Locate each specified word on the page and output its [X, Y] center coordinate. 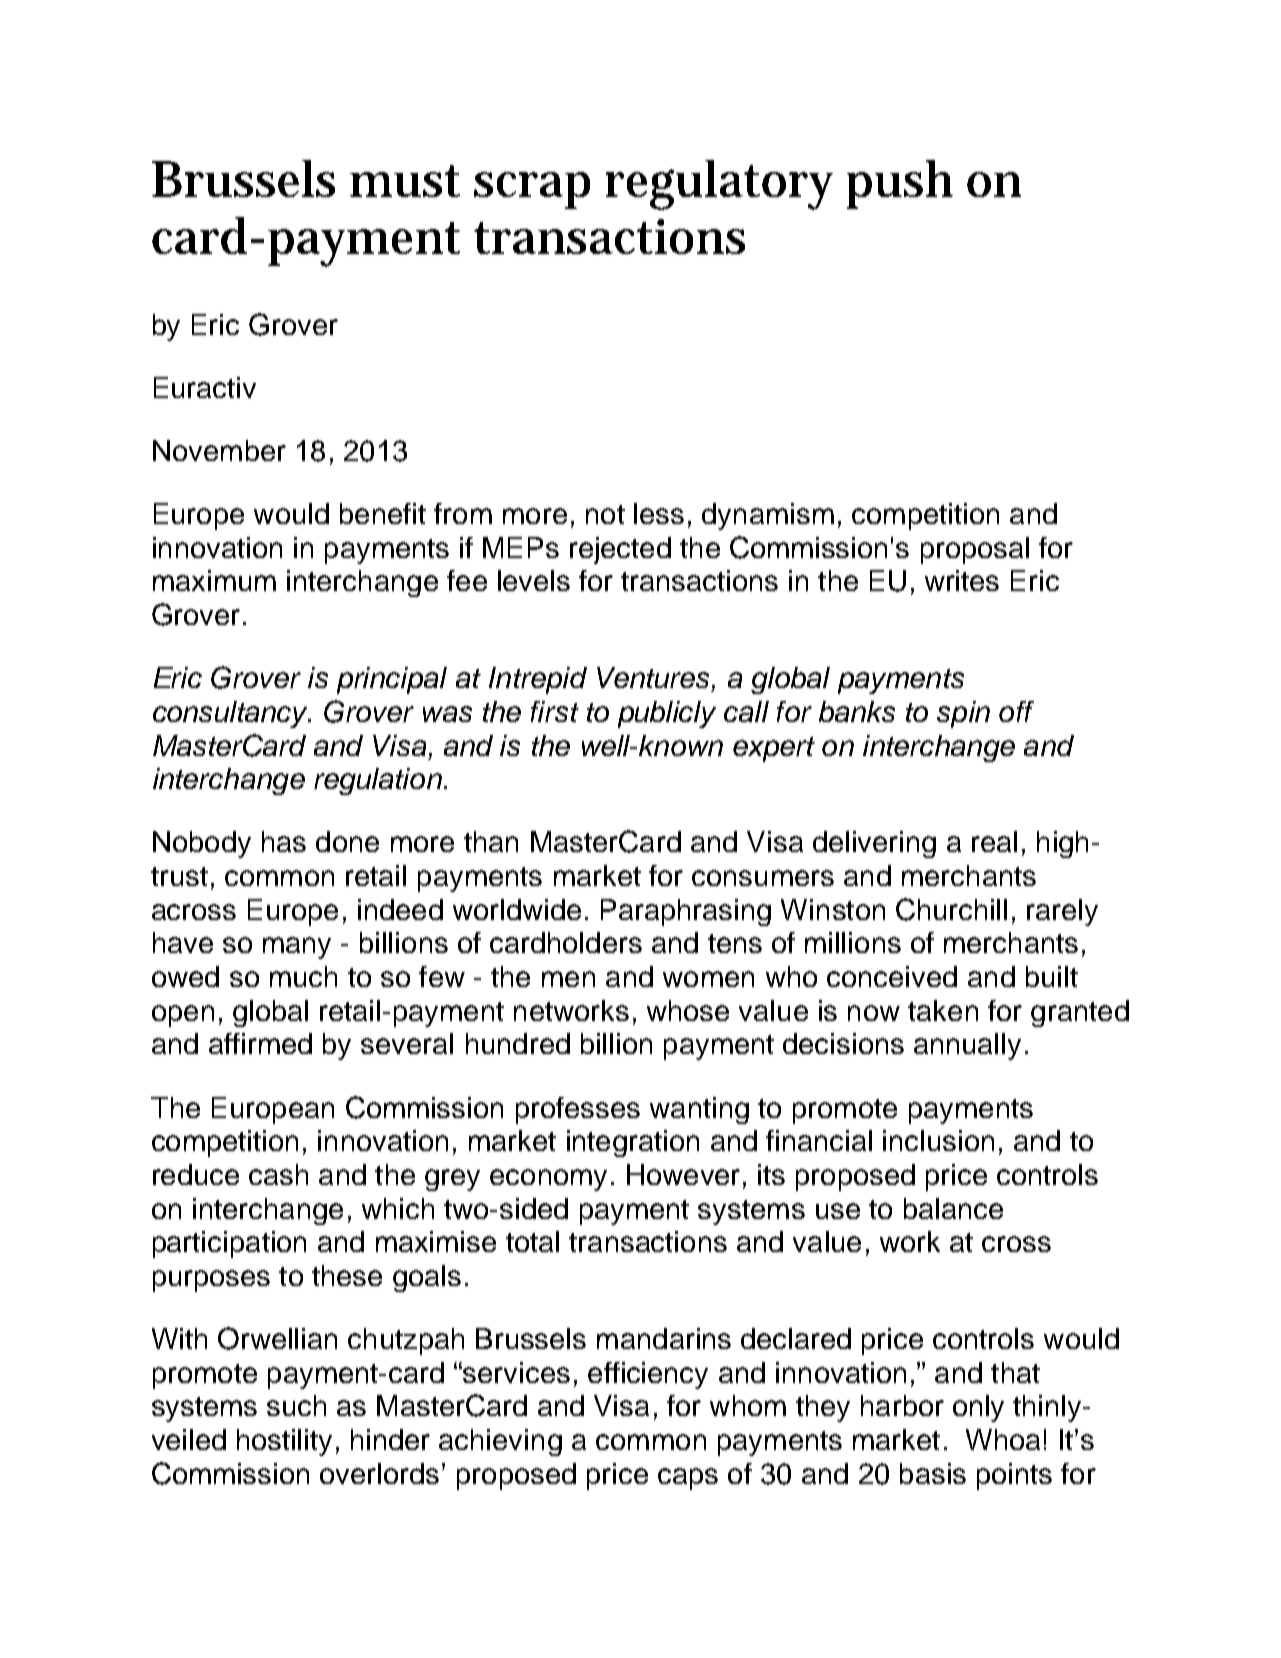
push [900, 184]
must [405, 181]
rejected [620, 550]
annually [967, 1046]
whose [688, 1010]
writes [962, 580]
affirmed [260, 1043]
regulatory [719, 185]
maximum [214, 580]
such [296, 1405]
